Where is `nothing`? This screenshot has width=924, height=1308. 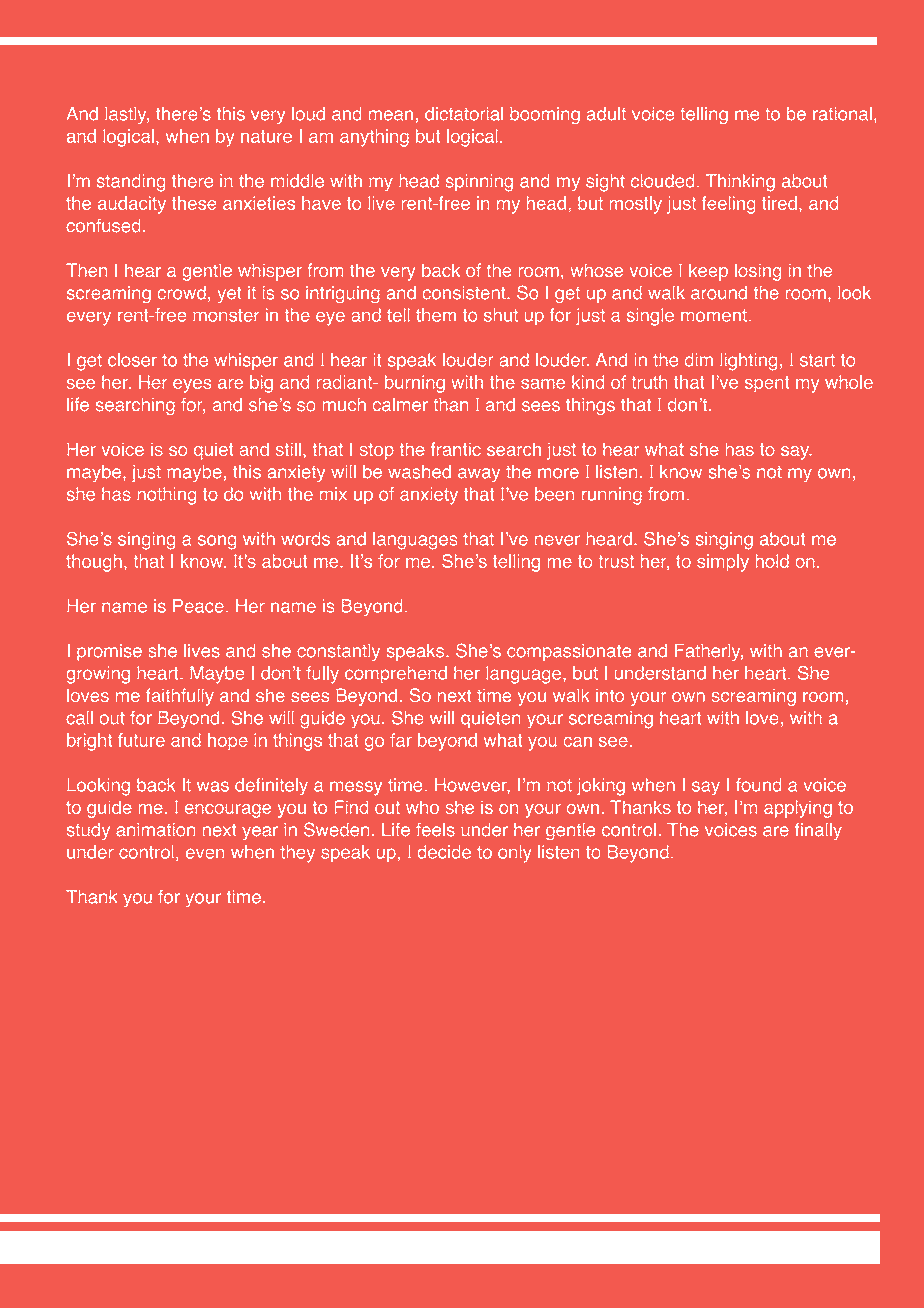 nothing is located at coordinates (166, 496).
